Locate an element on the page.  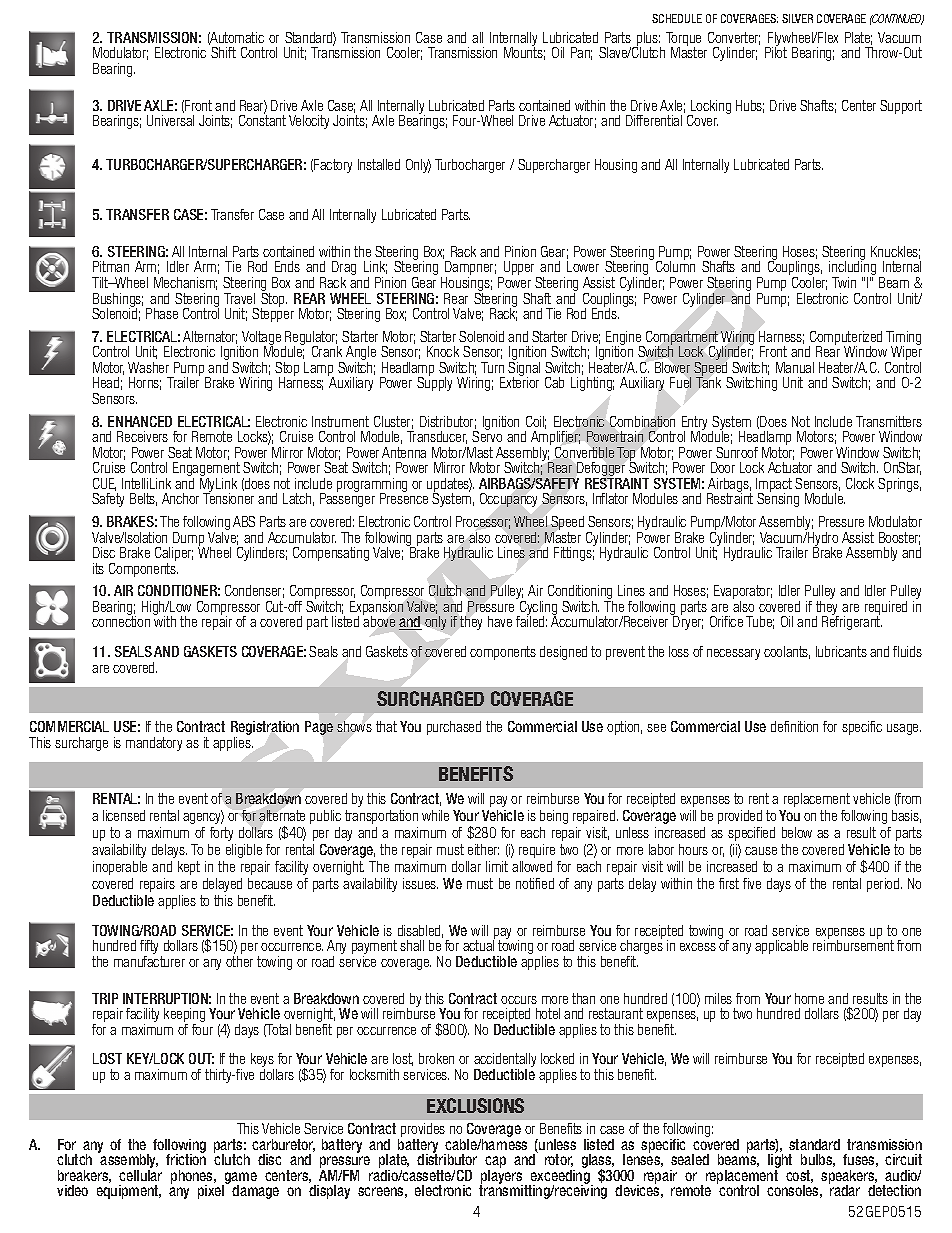
friction is located at coordinates (186, 1158).
